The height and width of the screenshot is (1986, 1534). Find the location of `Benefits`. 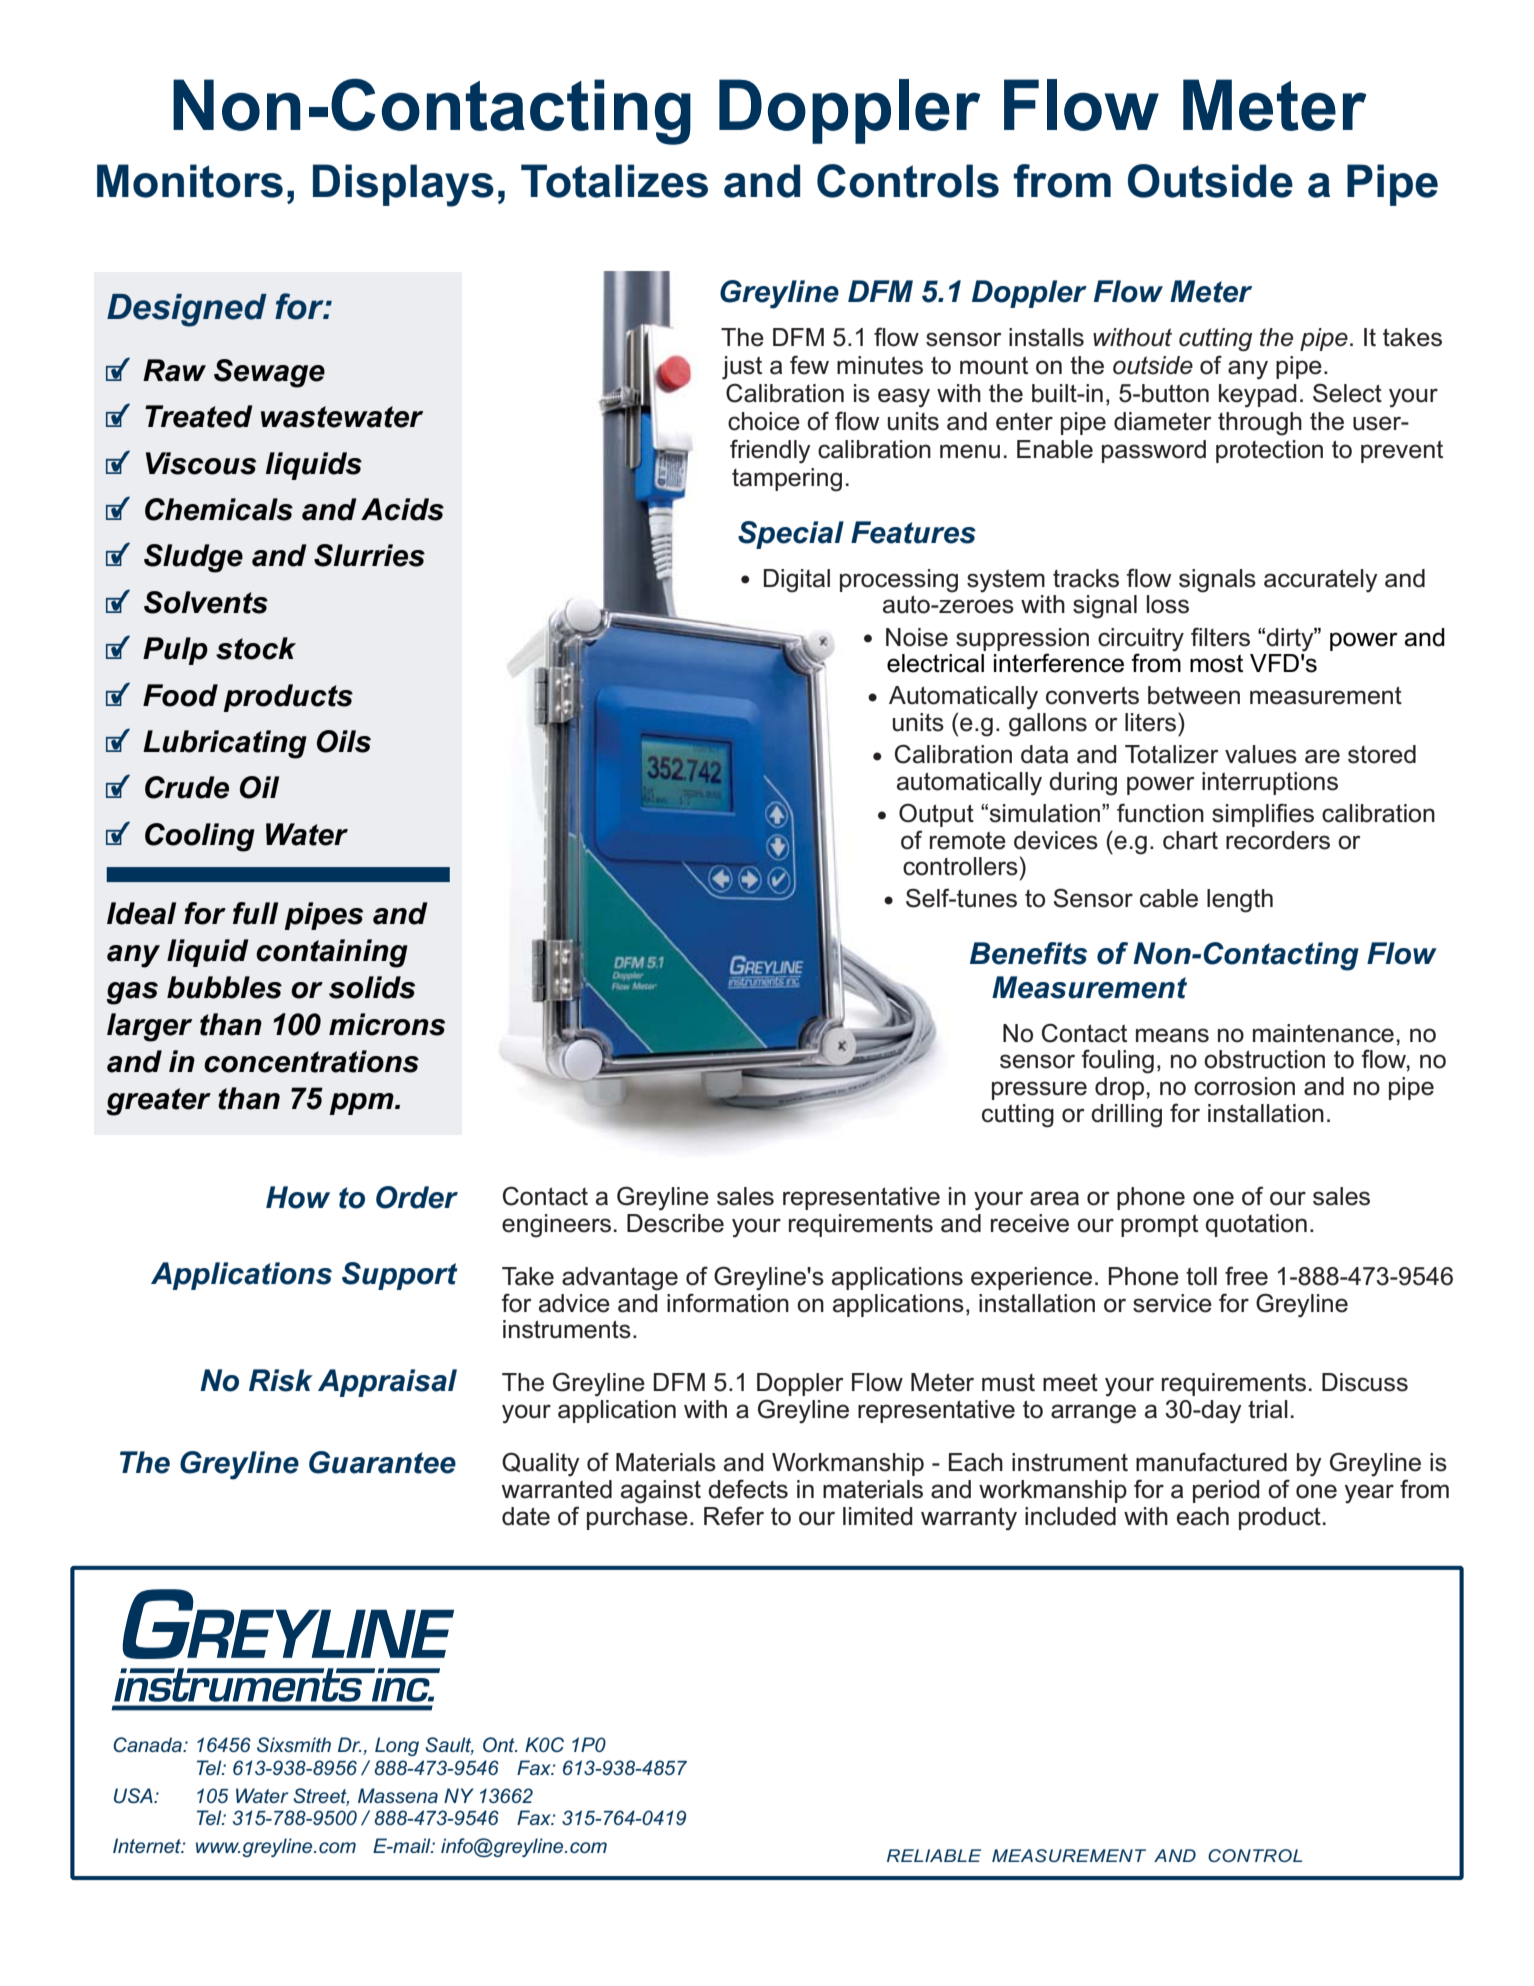

Benefits is located at coordinates (1028, 953).
